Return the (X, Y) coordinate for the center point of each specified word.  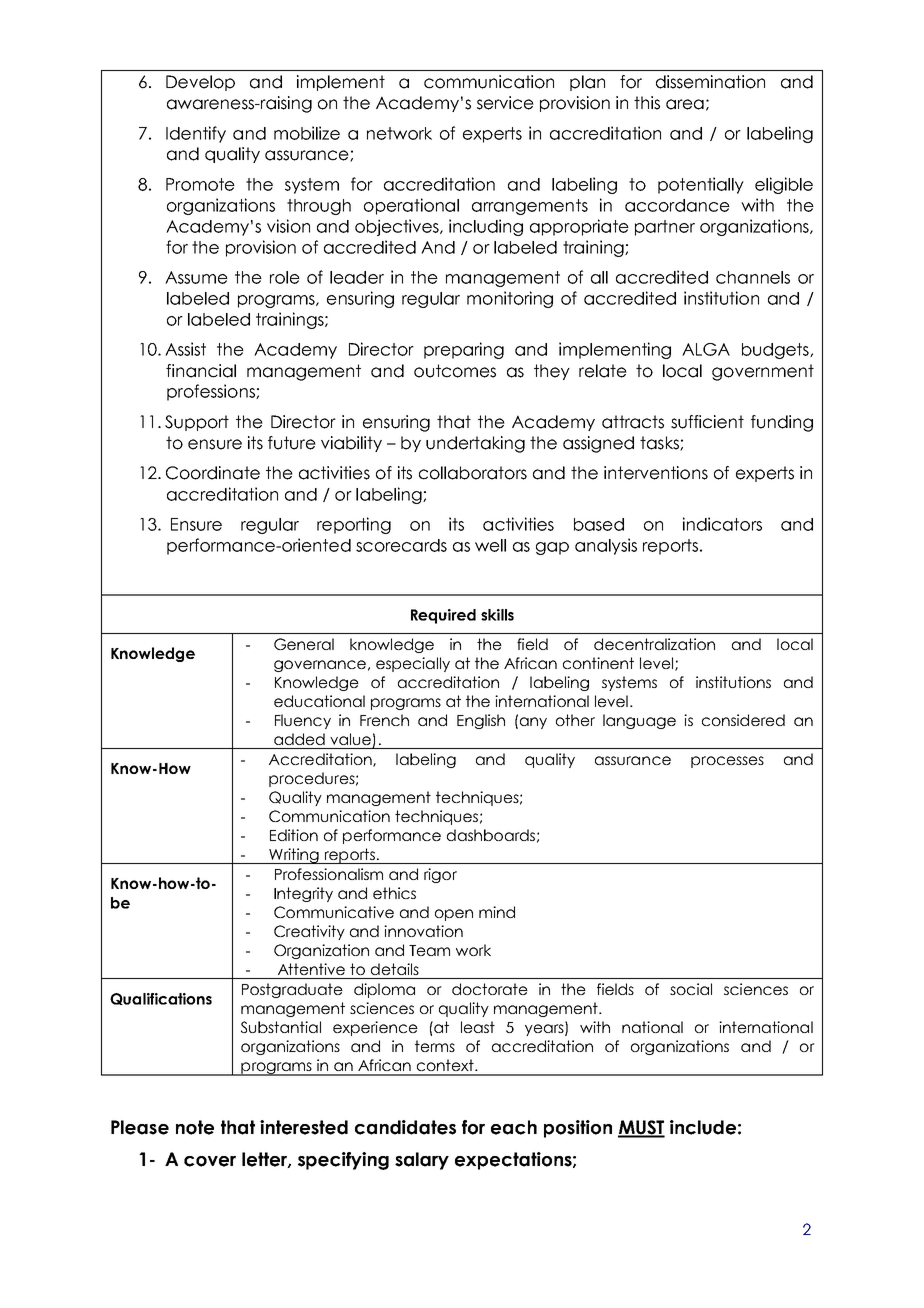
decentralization (654, 644)
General (304, 644)
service (505, 103)
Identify (196, 134)
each (514, 1127)
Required (443, 616)
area (685, 104)
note (195, 1127)
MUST (641, 1128)
